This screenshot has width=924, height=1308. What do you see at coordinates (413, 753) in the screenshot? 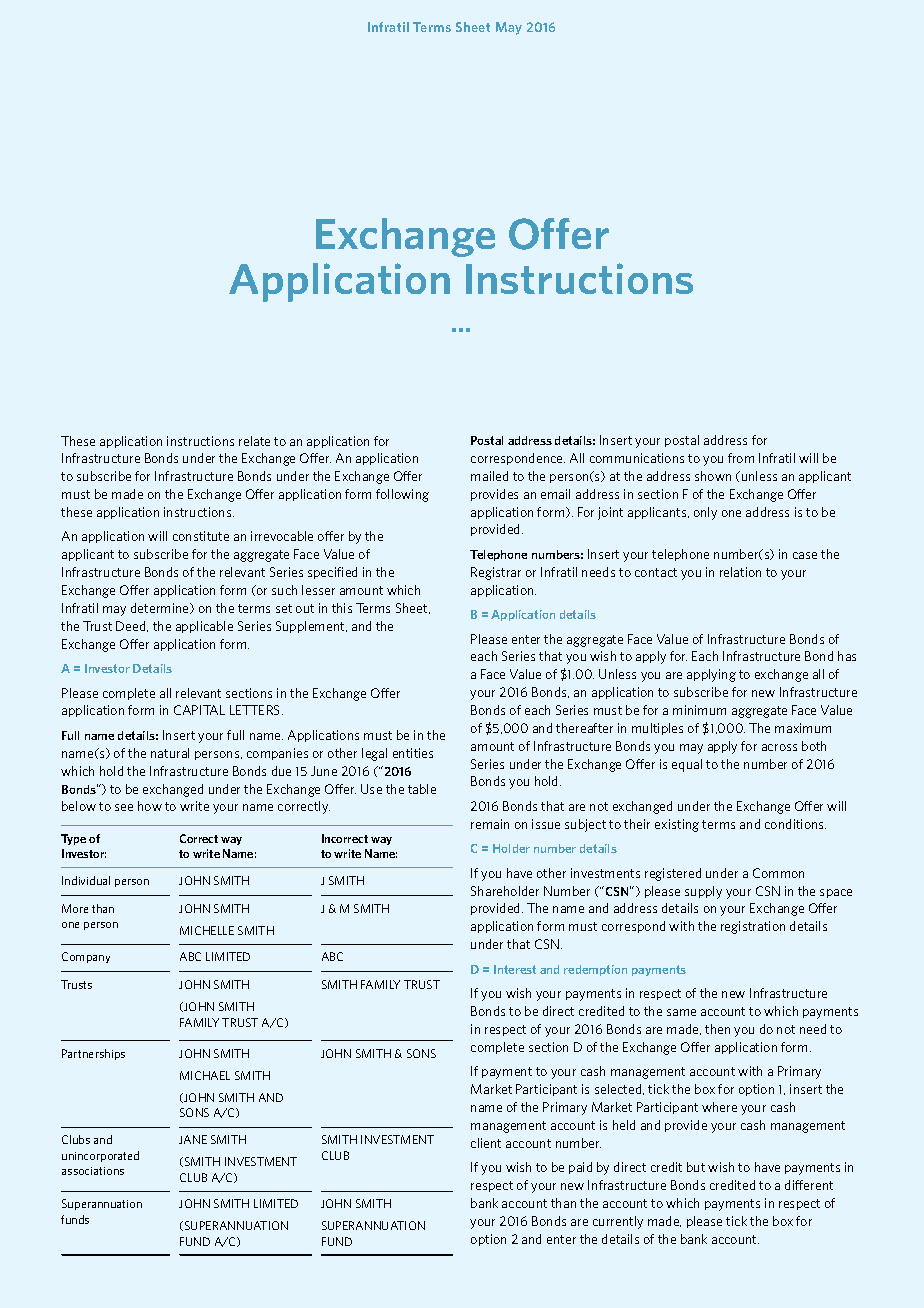
I see `entities` at bounding box center [413, 753].
